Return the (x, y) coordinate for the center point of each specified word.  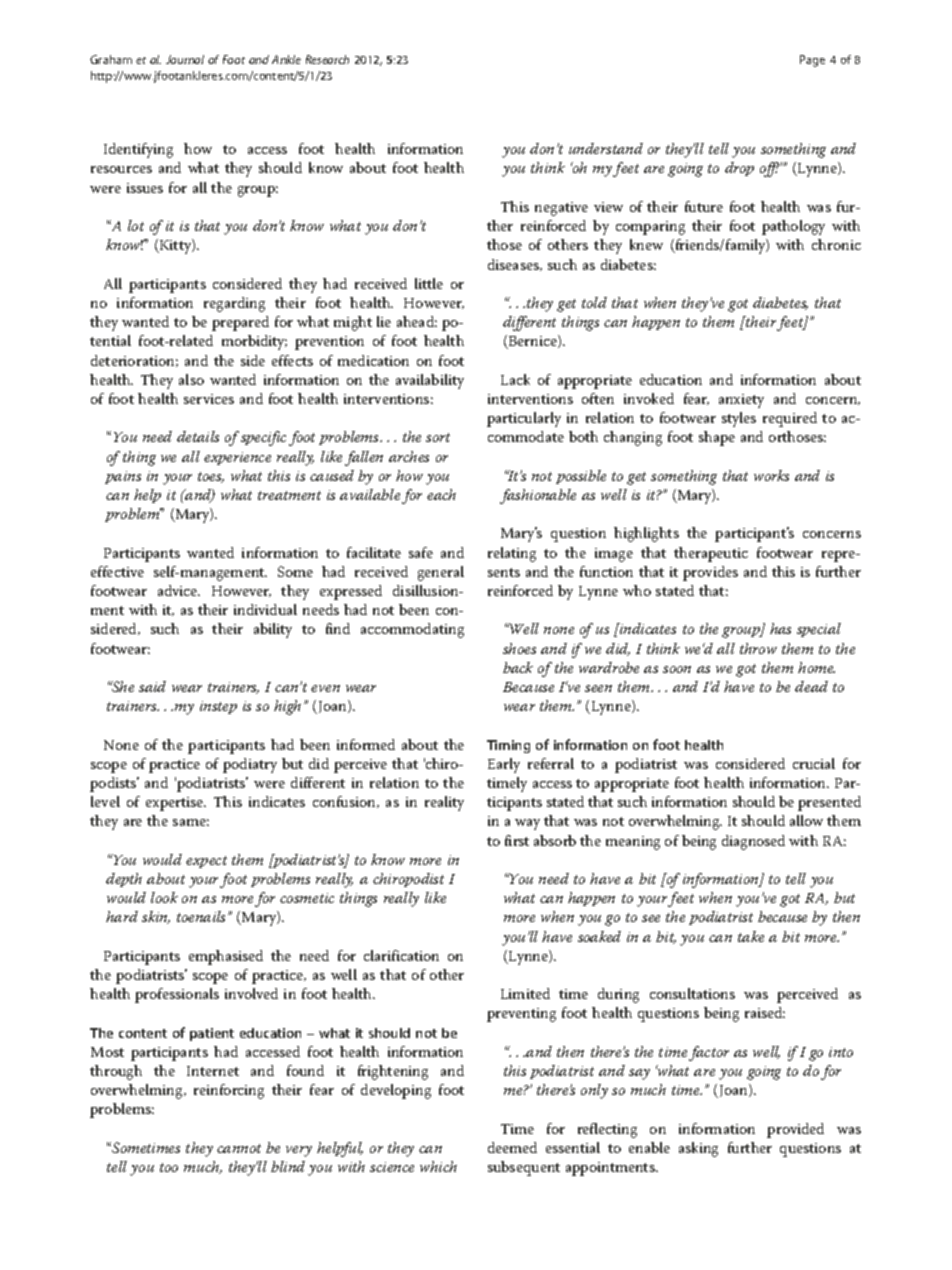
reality (444, 803)
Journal (185, 59)
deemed (512, 1147)
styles (739, 419)
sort (438, 437)
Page (812, 61)
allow (806, 820)
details (198, 436)
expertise (176, 804)
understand (606, 148)
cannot (239, 1148)
